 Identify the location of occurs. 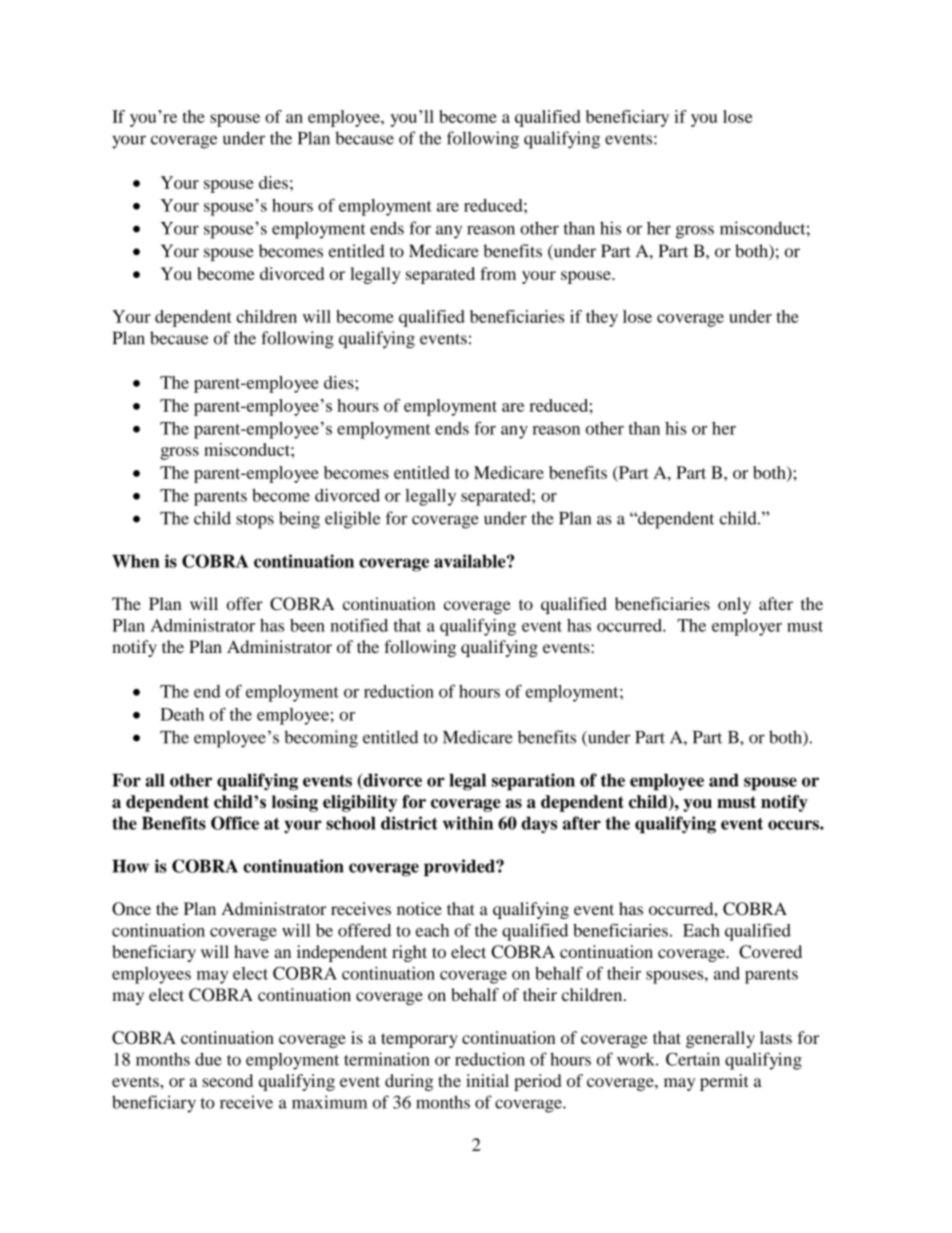
(794, 825).
